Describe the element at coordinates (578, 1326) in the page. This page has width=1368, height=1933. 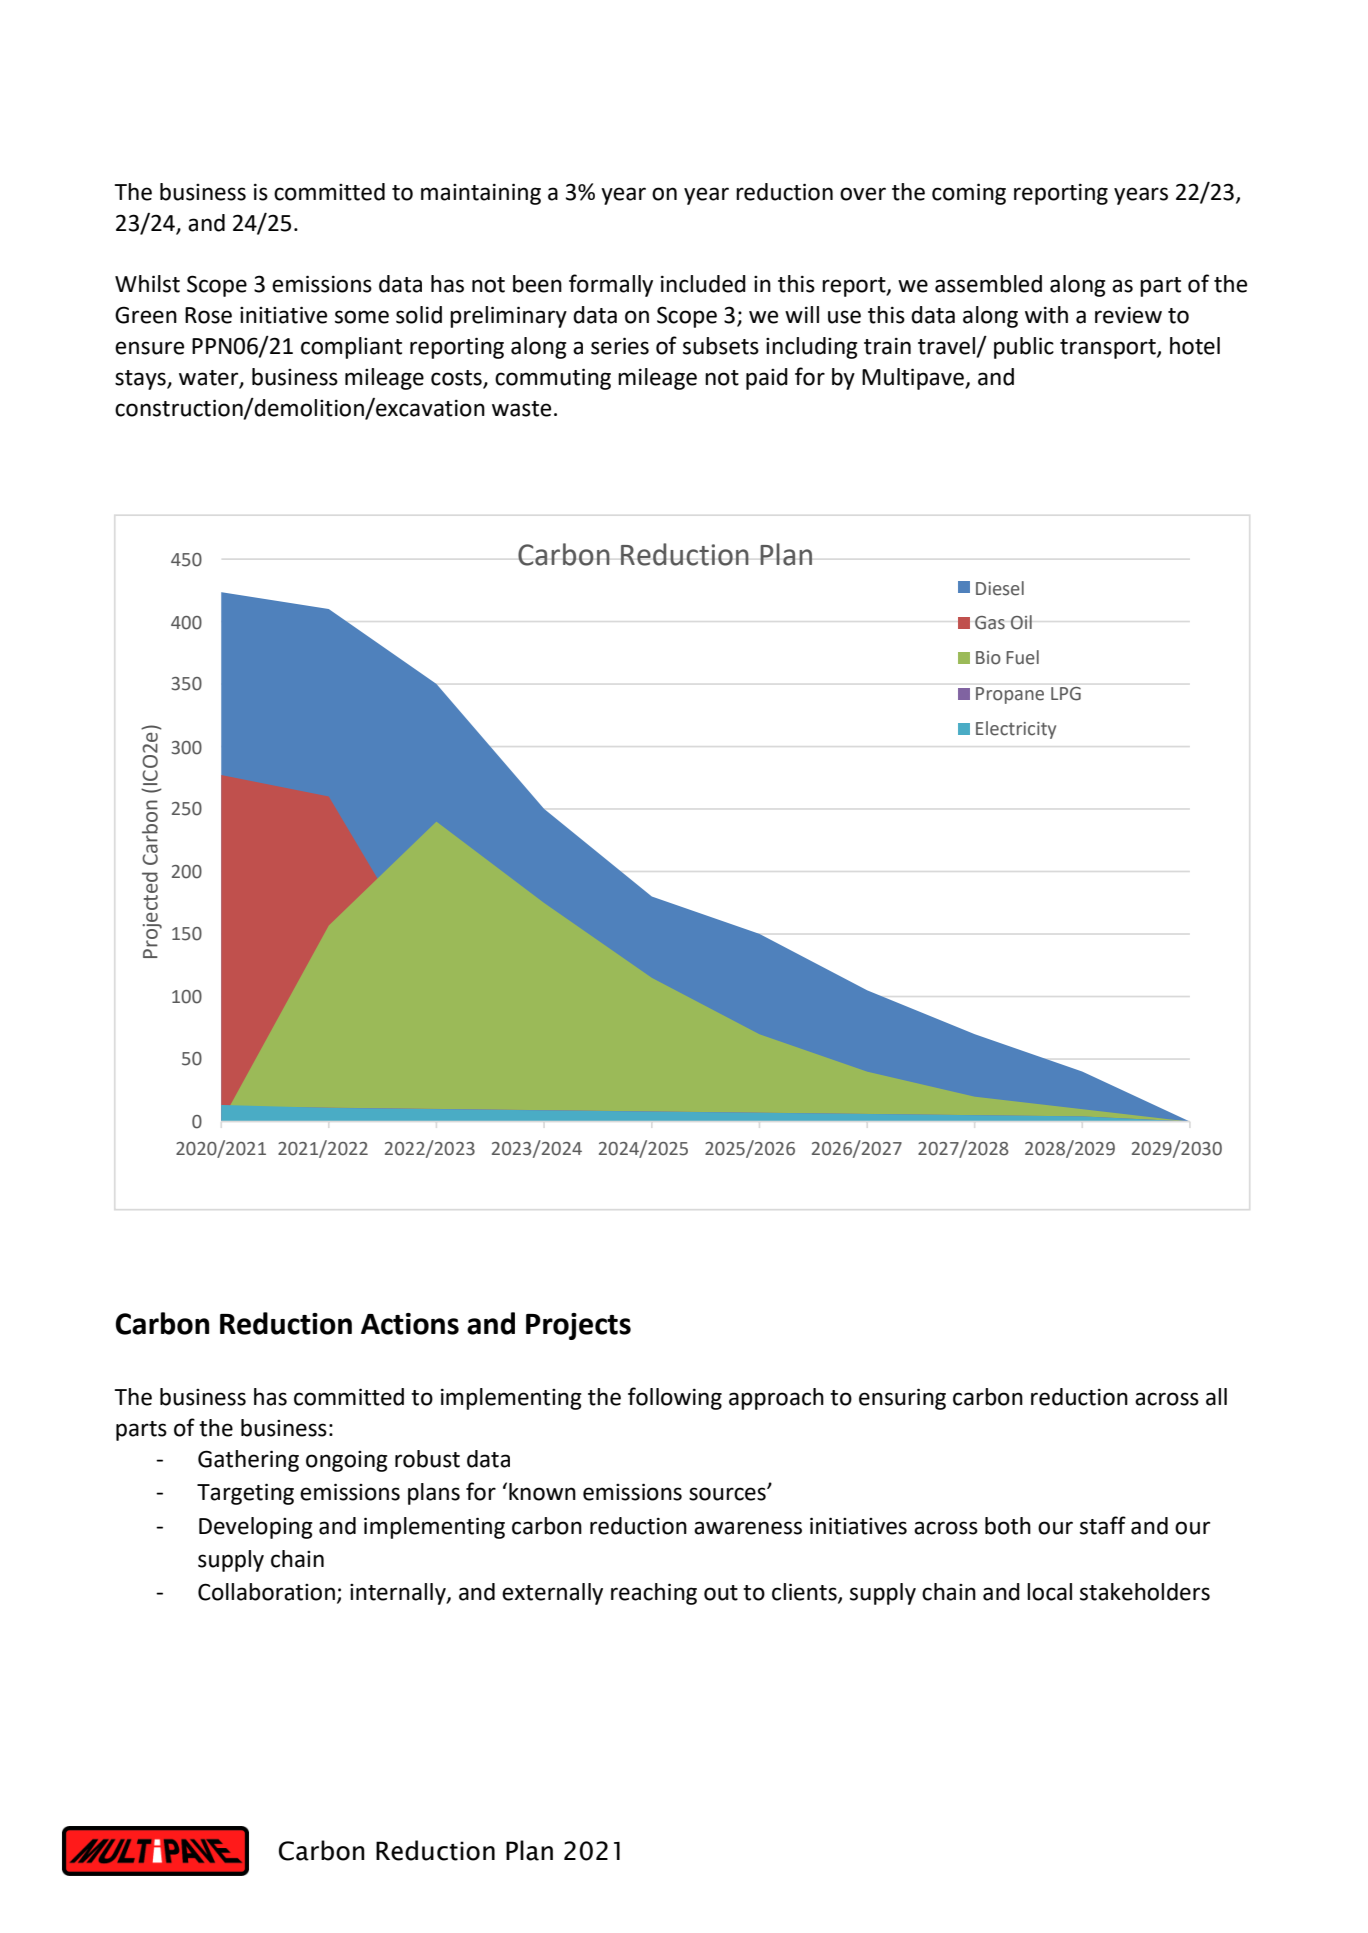
I see `Projects` at that location.
